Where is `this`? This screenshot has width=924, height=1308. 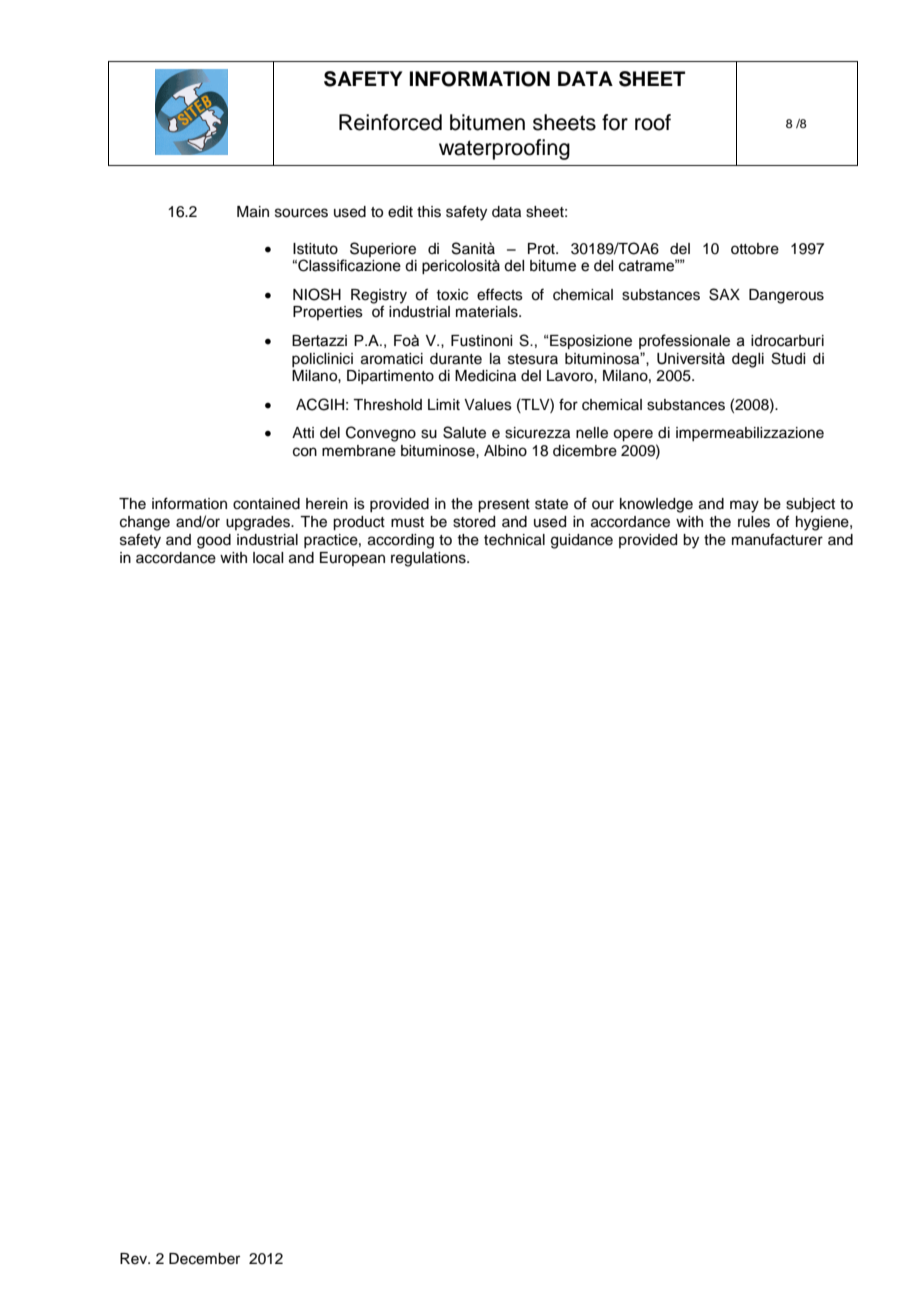 this is located at coordinates (429, 212).
